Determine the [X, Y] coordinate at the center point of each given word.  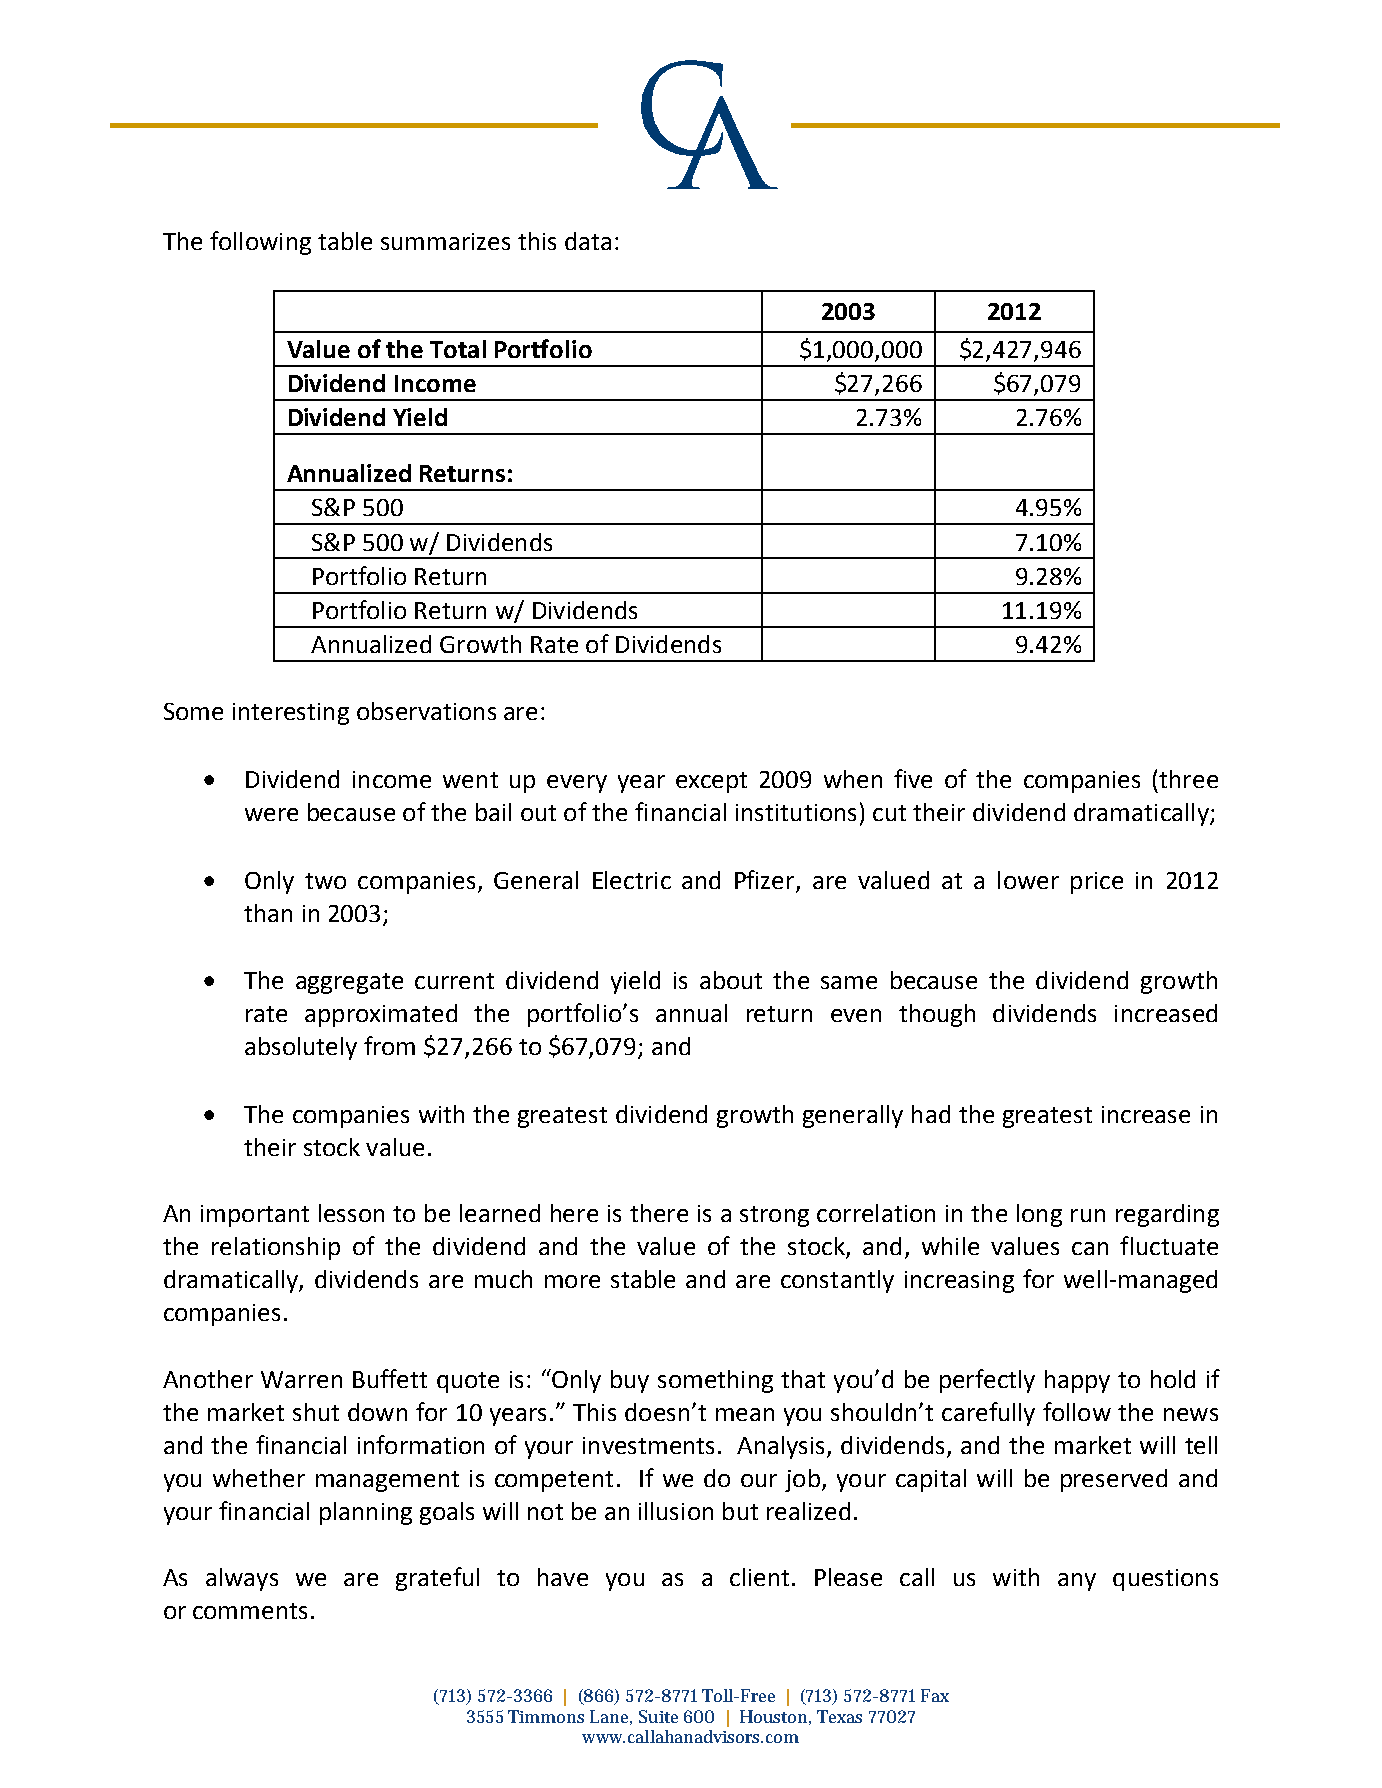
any [1077, 1582]
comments [250, 1611]
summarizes [445, 241]
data [588, 241]
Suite [658, 1716]
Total [458, 349]
